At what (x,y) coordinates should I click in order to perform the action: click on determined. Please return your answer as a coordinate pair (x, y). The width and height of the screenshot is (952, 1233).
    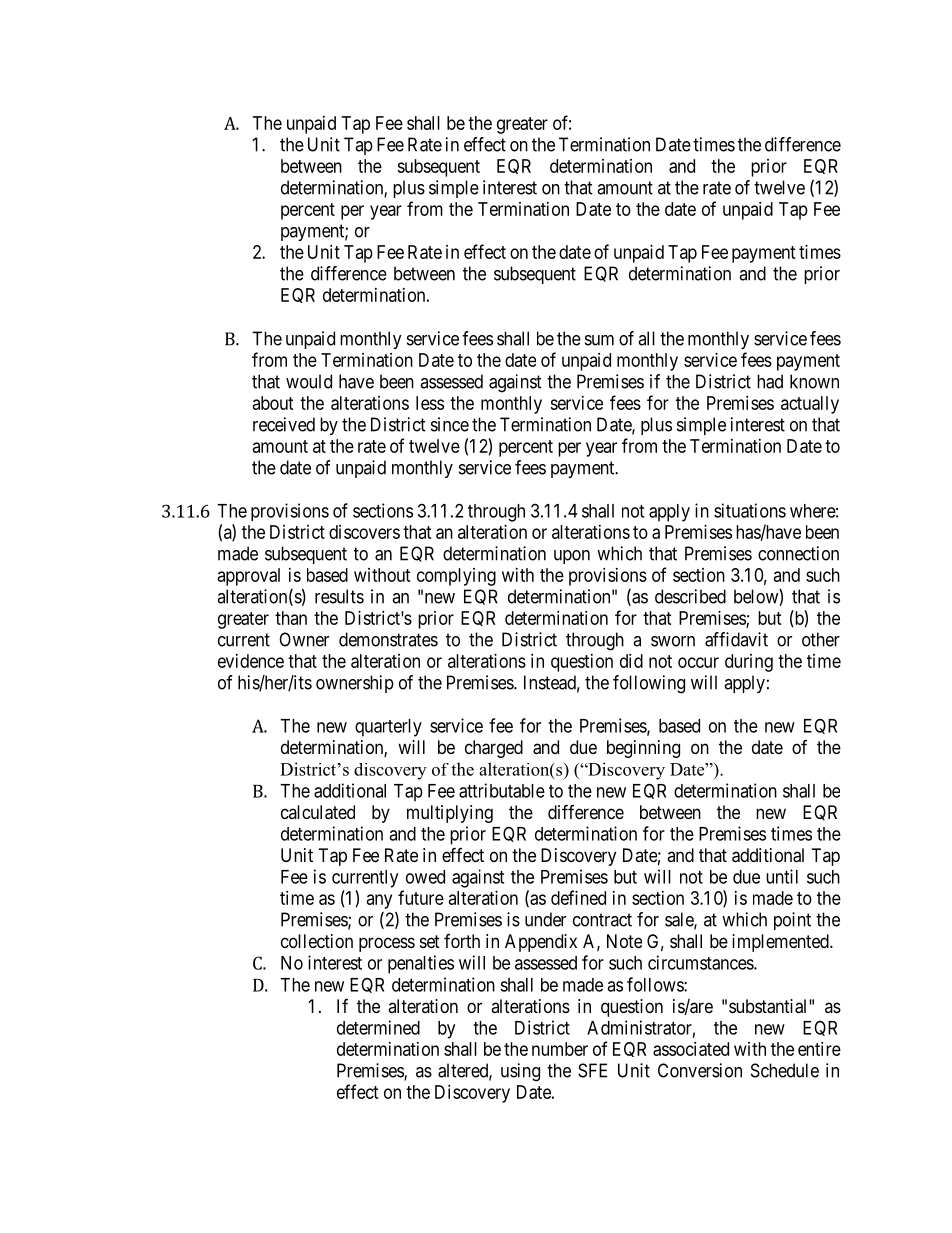
    Looking at the image, I should click on (378, 1027).
